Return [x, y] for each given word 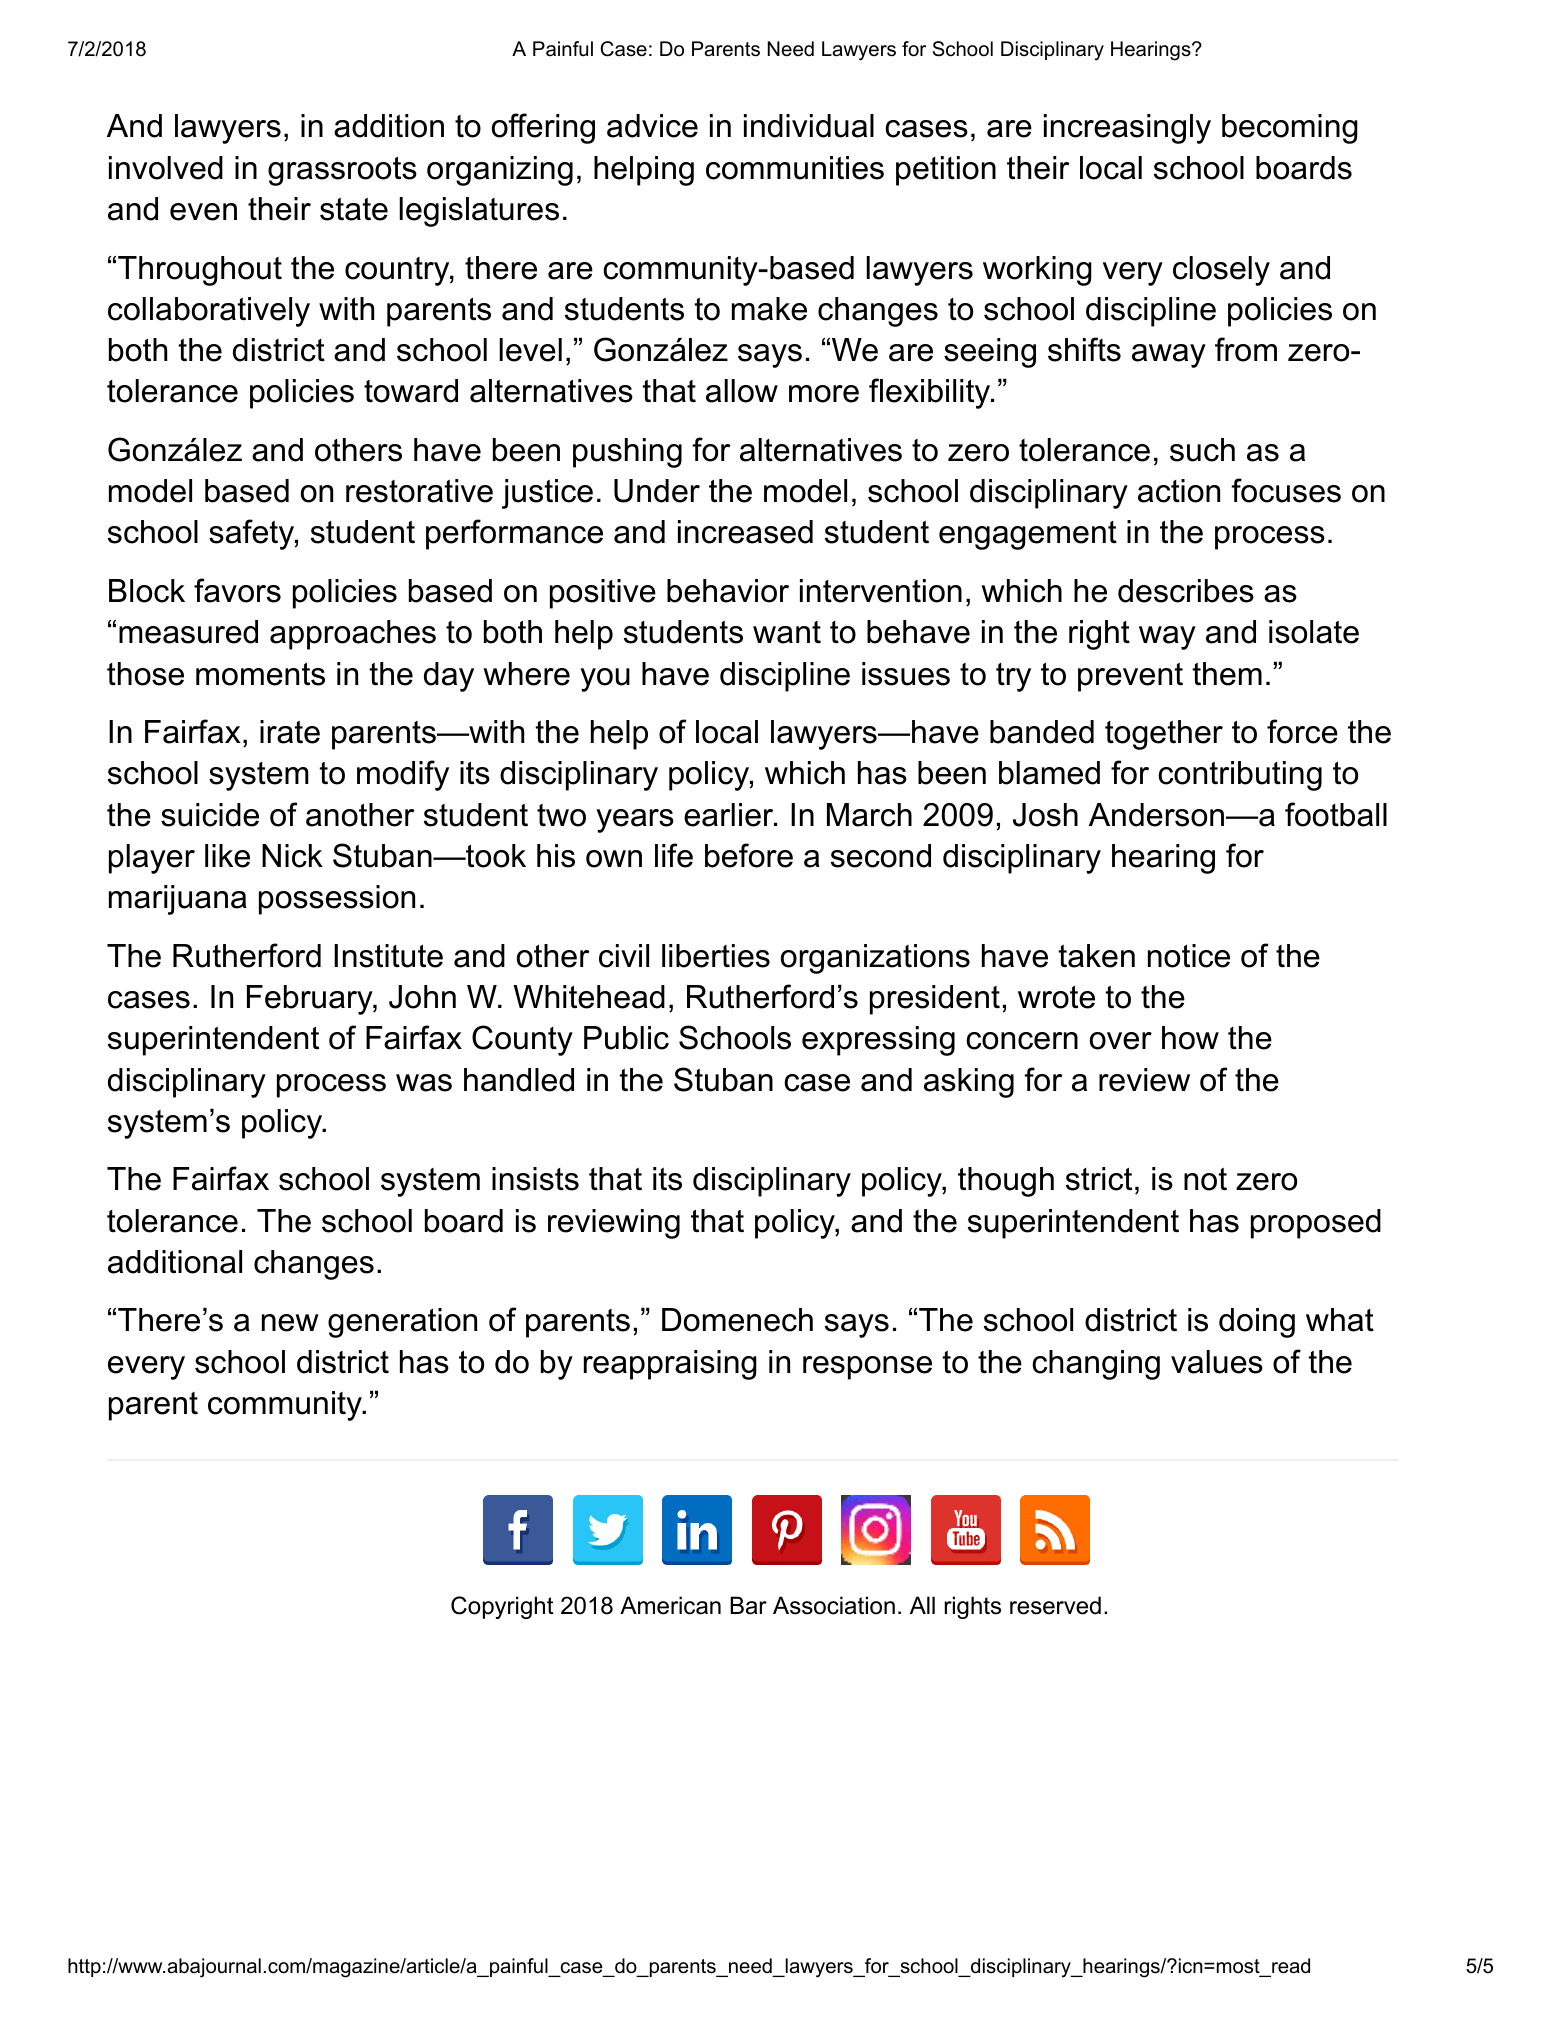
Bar [748, 1605]
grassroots [342, 171]
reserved [1055, 1605]
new [290, 1323]
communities [795, 168]
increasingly [1127, 129]
